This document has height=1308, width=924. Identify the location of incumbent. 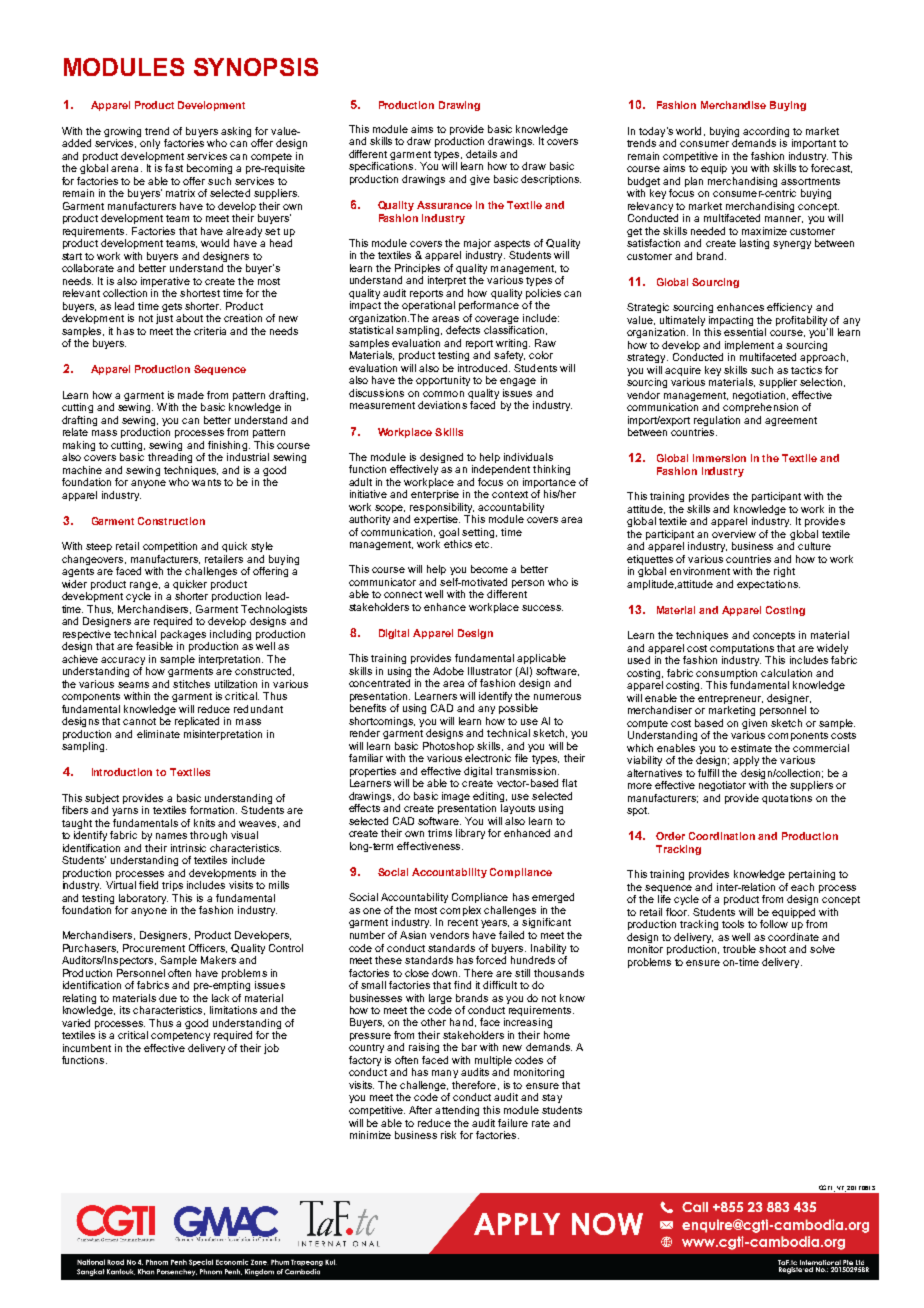
(87, 1048).
